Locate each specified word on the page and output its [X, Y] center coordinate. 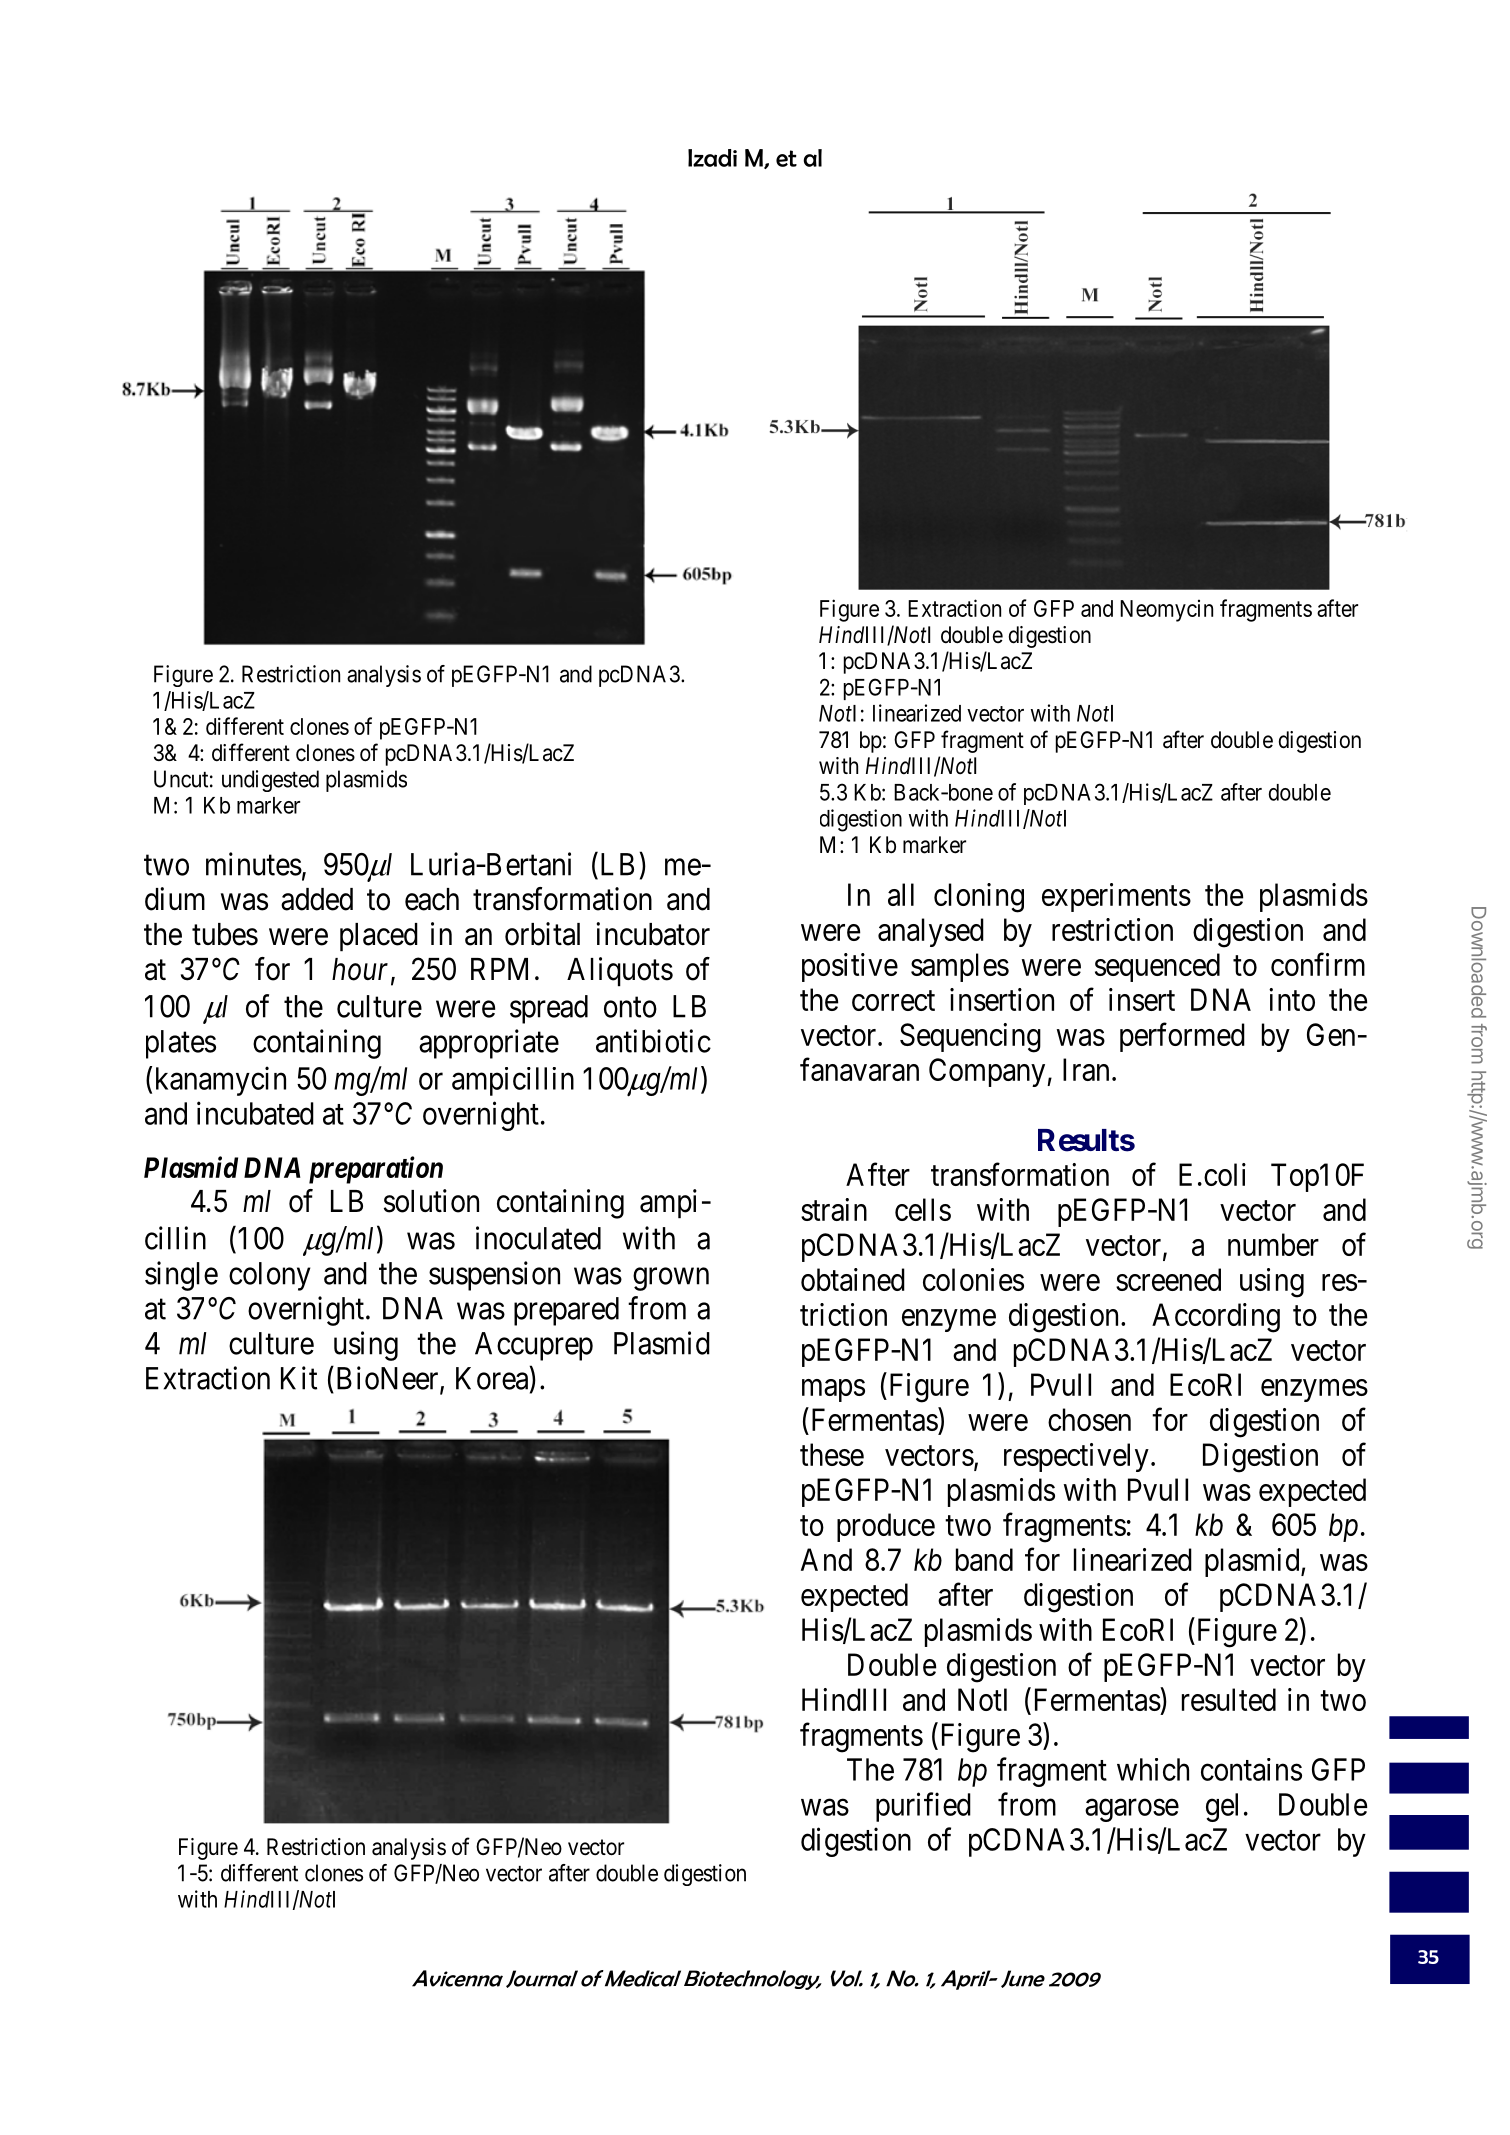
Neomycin [1166, 610]
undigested [270, 781]
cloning [979, 898]
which [1153, 1769]
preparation [376, 1170]
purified [923, 1807]
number [1273, 1244]
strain [834, 1209]
